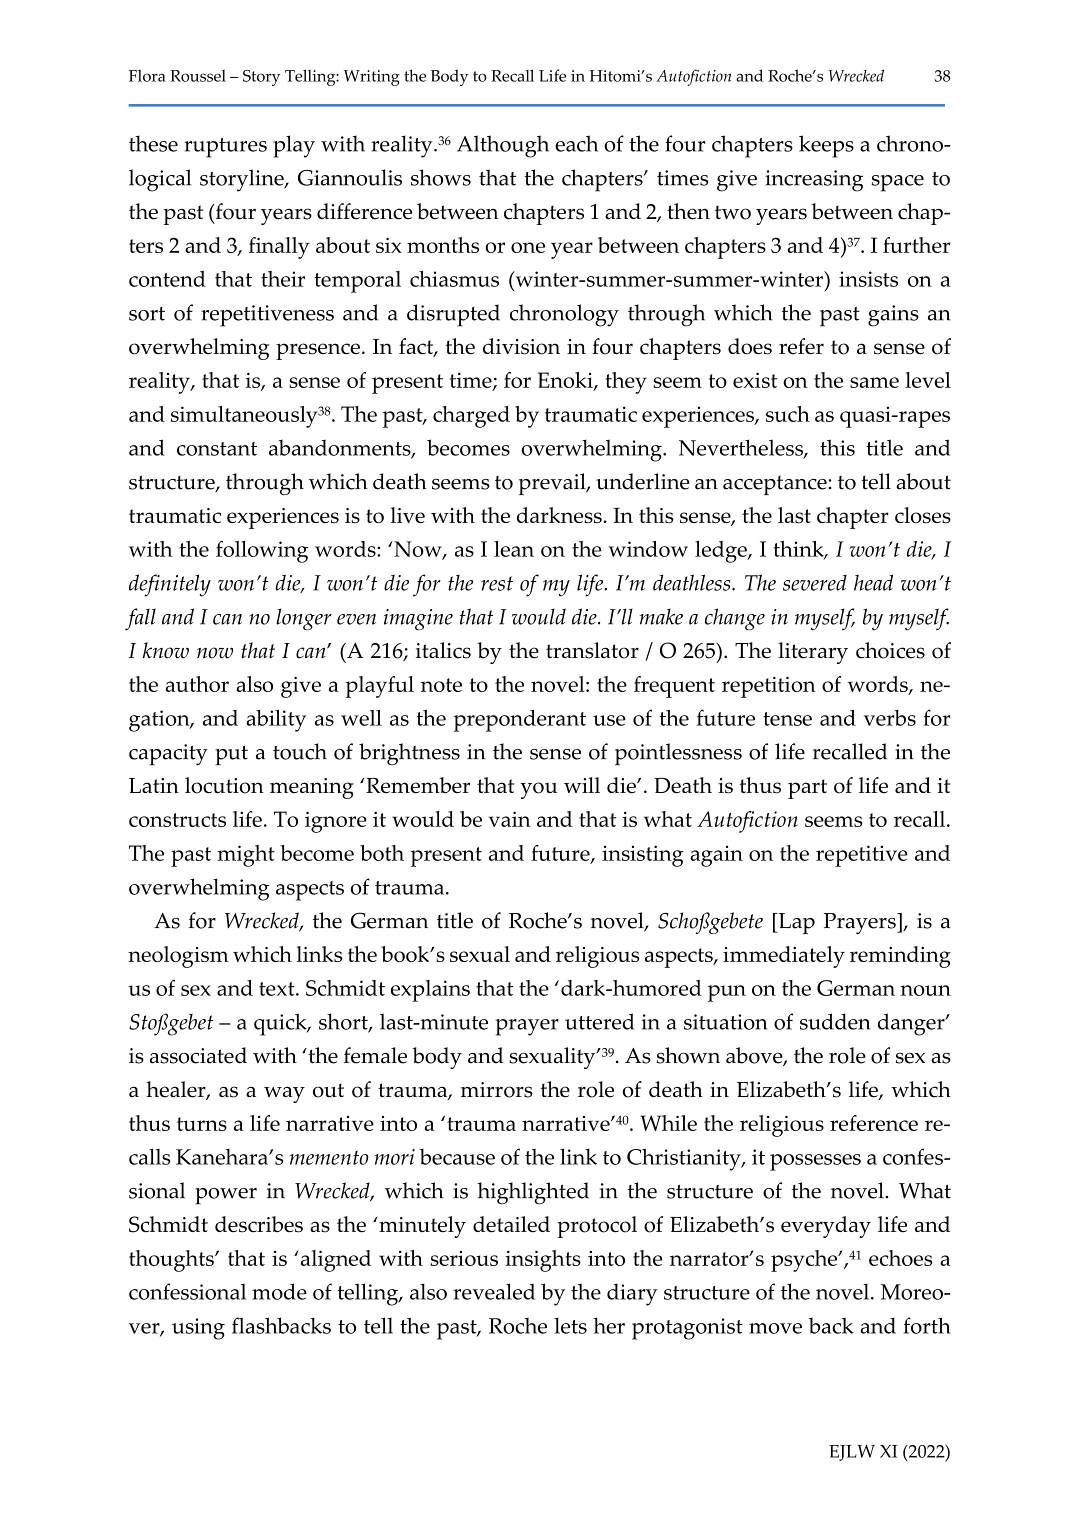 Image resolution: width=1080 pixels, height=1527 pixels. Describe the element at coordinates (279, 1291) in the image. I see `mode` at that location.
